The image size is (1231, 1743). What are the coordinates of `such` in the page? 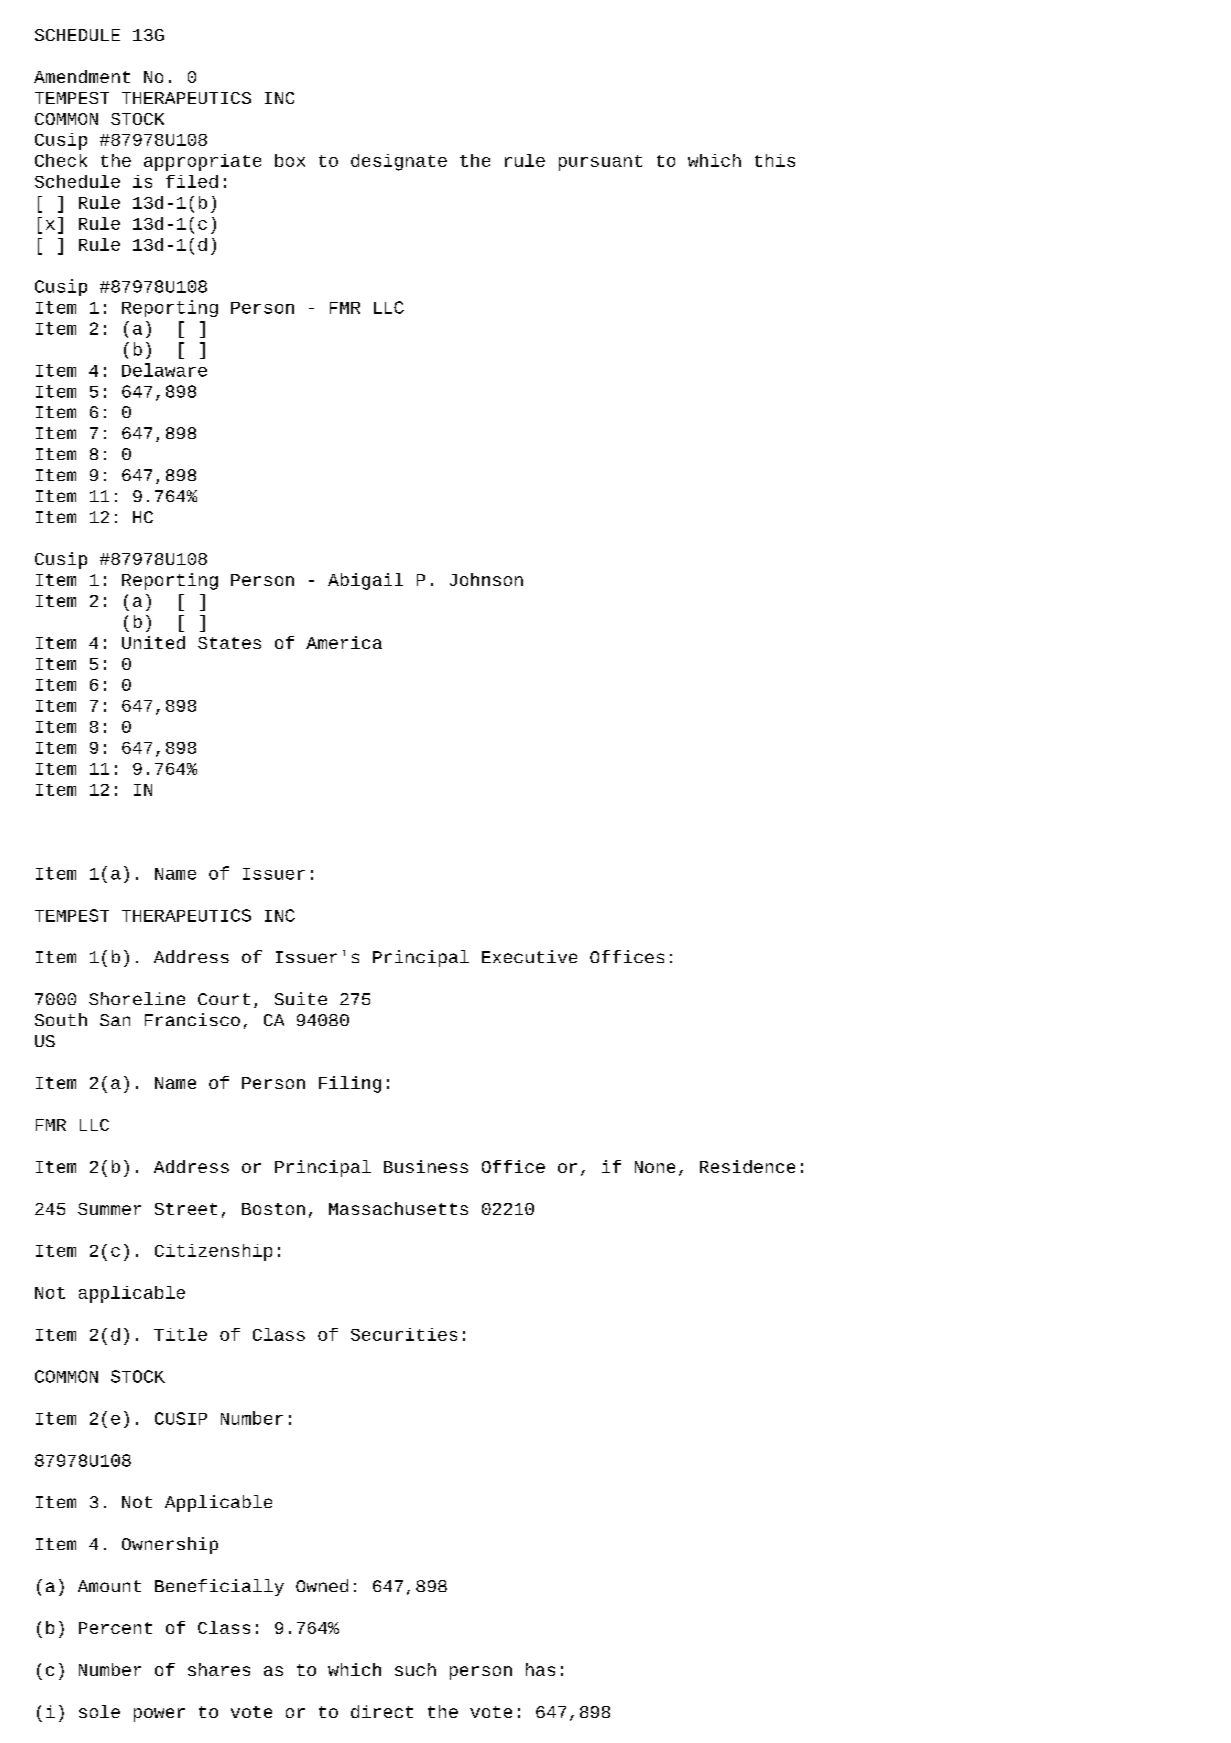 It's located at (415, 1669).
